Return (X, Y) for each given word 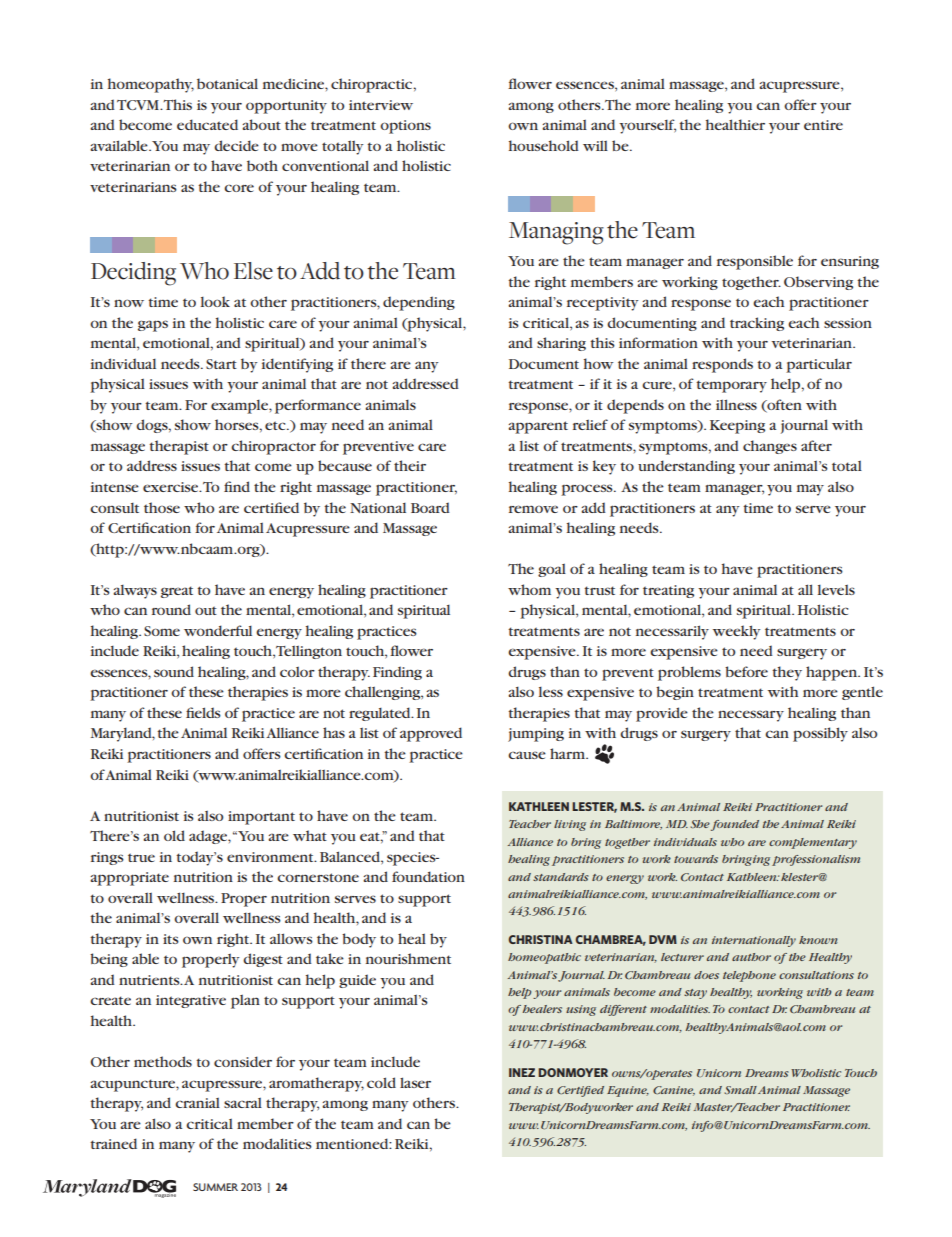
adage (209, 837)
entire (823, 125)
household (544, 145)
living (570, 825)
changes (770, 447)
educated (207, 124)
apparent (538, 427)
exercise (172, 487)
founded (735, 825)
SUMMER (215, 1187)
